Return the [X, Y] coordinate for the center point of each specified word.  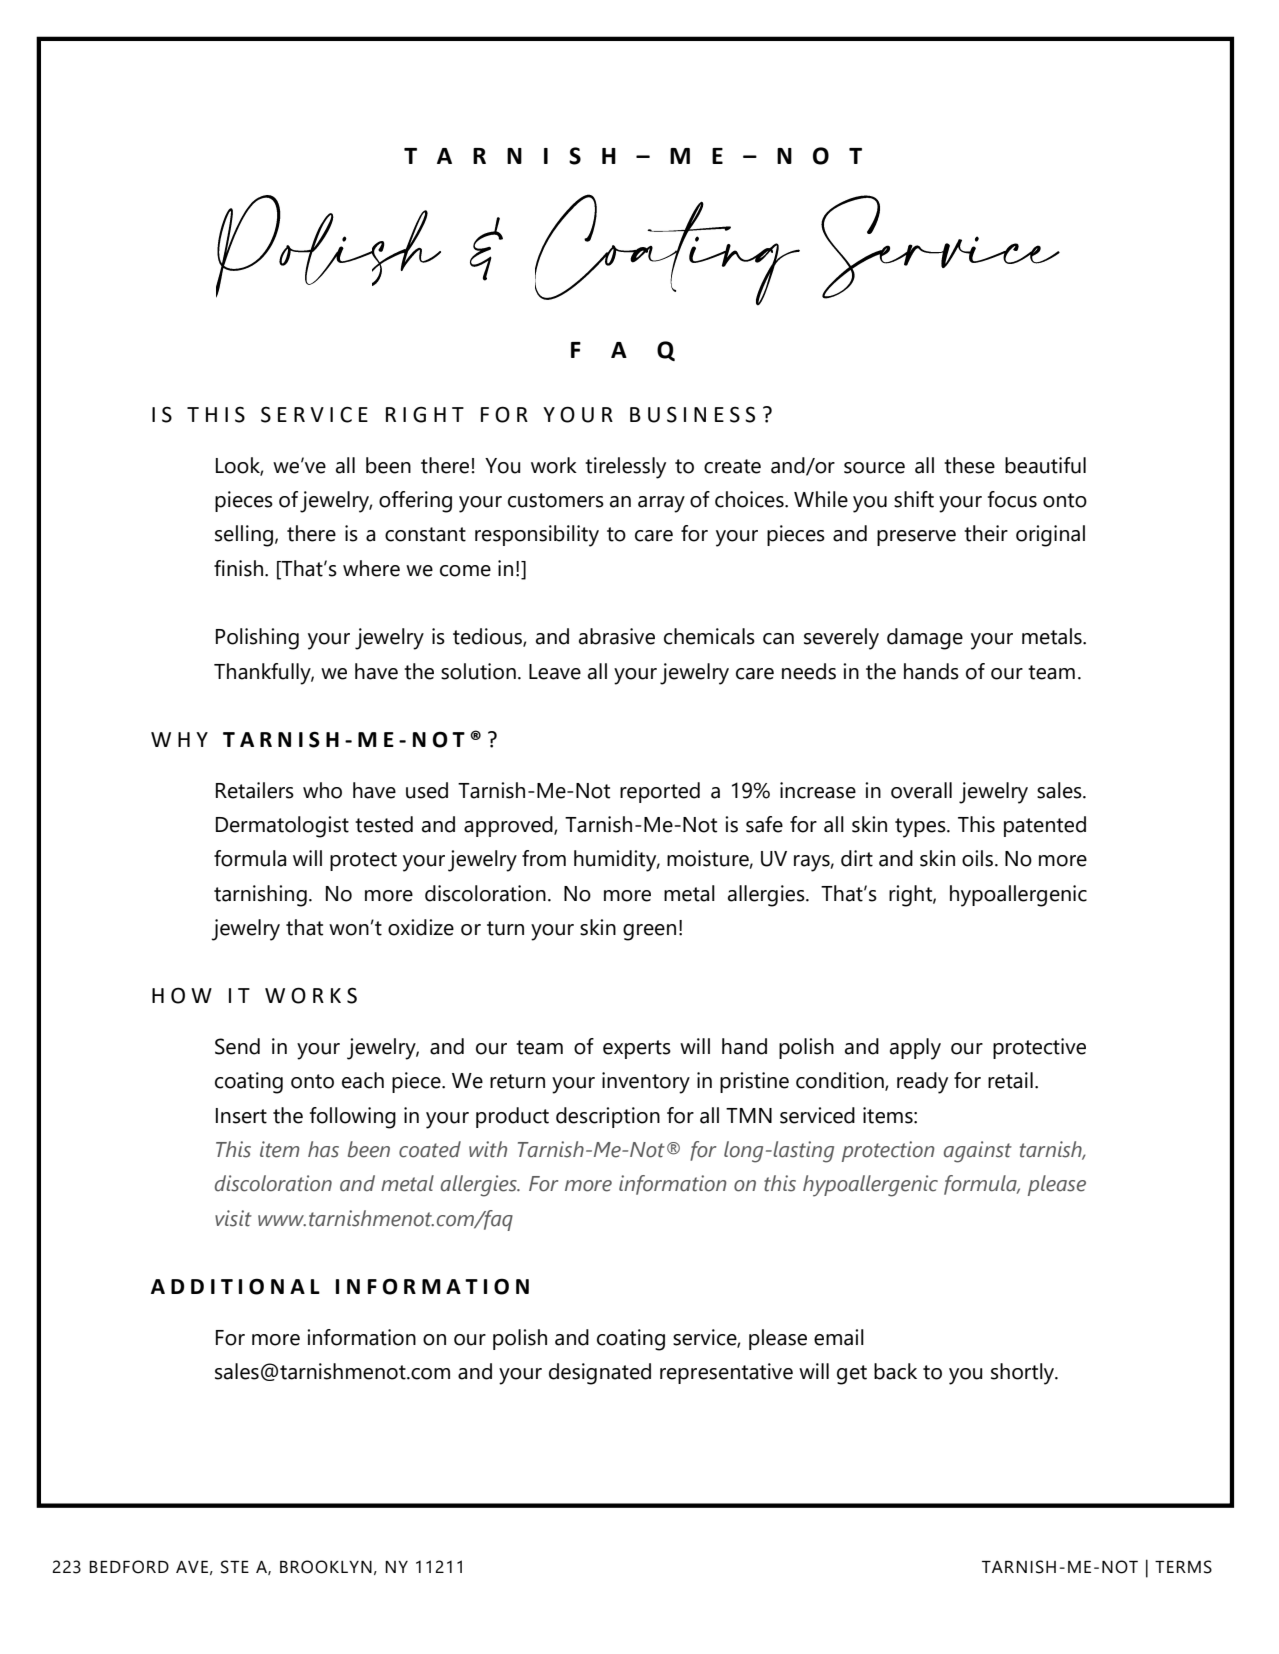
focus [1012, 499]
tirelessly [625, 468]
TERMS [1183, 1567]
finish [238, 568]
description [608, 1117]
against [978, 1152]
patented [1045, 826]
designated [600, 1374]
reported [660, 792]
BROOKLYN [326, 1567]
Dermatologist [282, 827]
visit [233, 1218]
